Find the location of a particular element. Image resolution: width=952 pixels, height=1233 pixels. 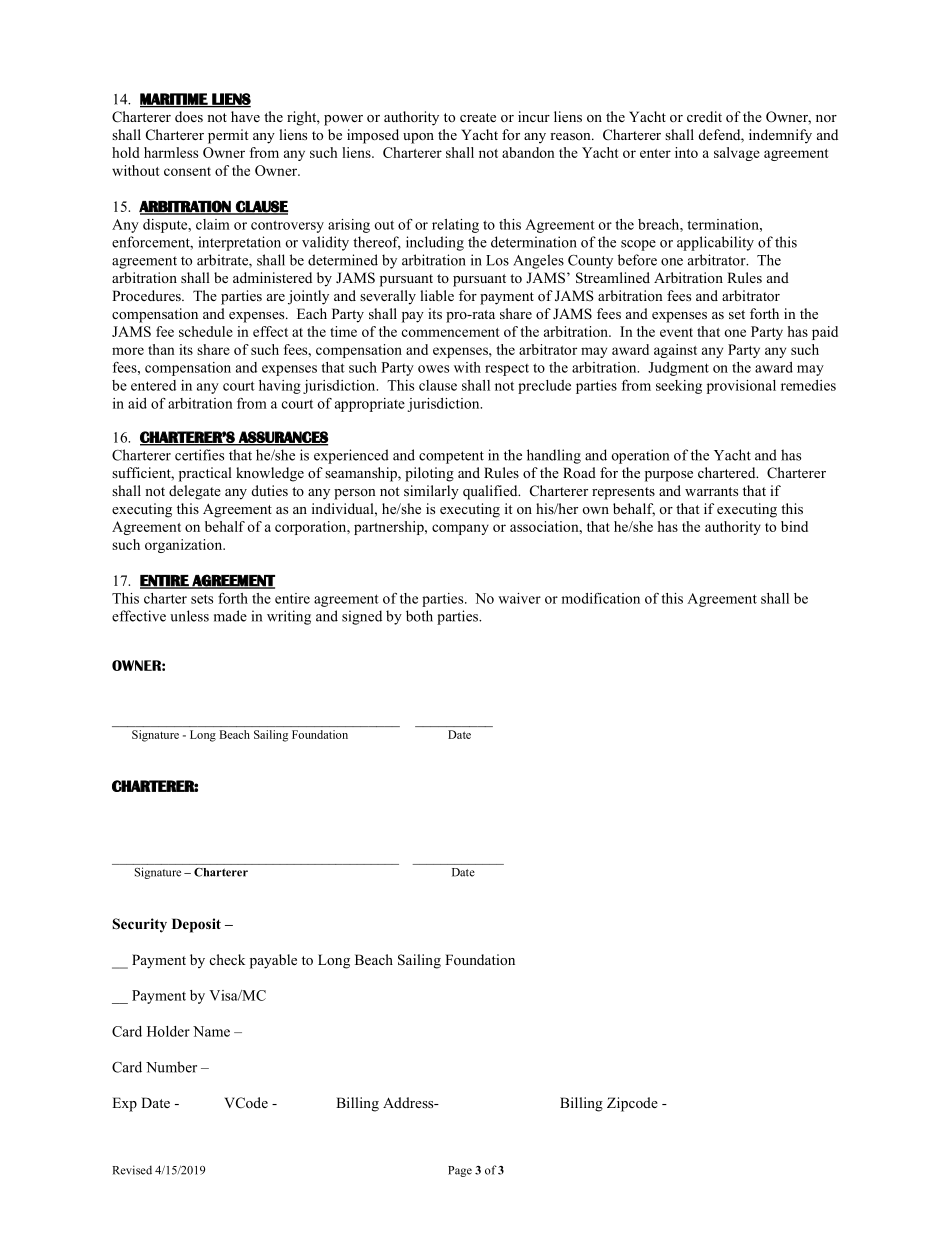

Revised is located at coordinates (132, 1170).
